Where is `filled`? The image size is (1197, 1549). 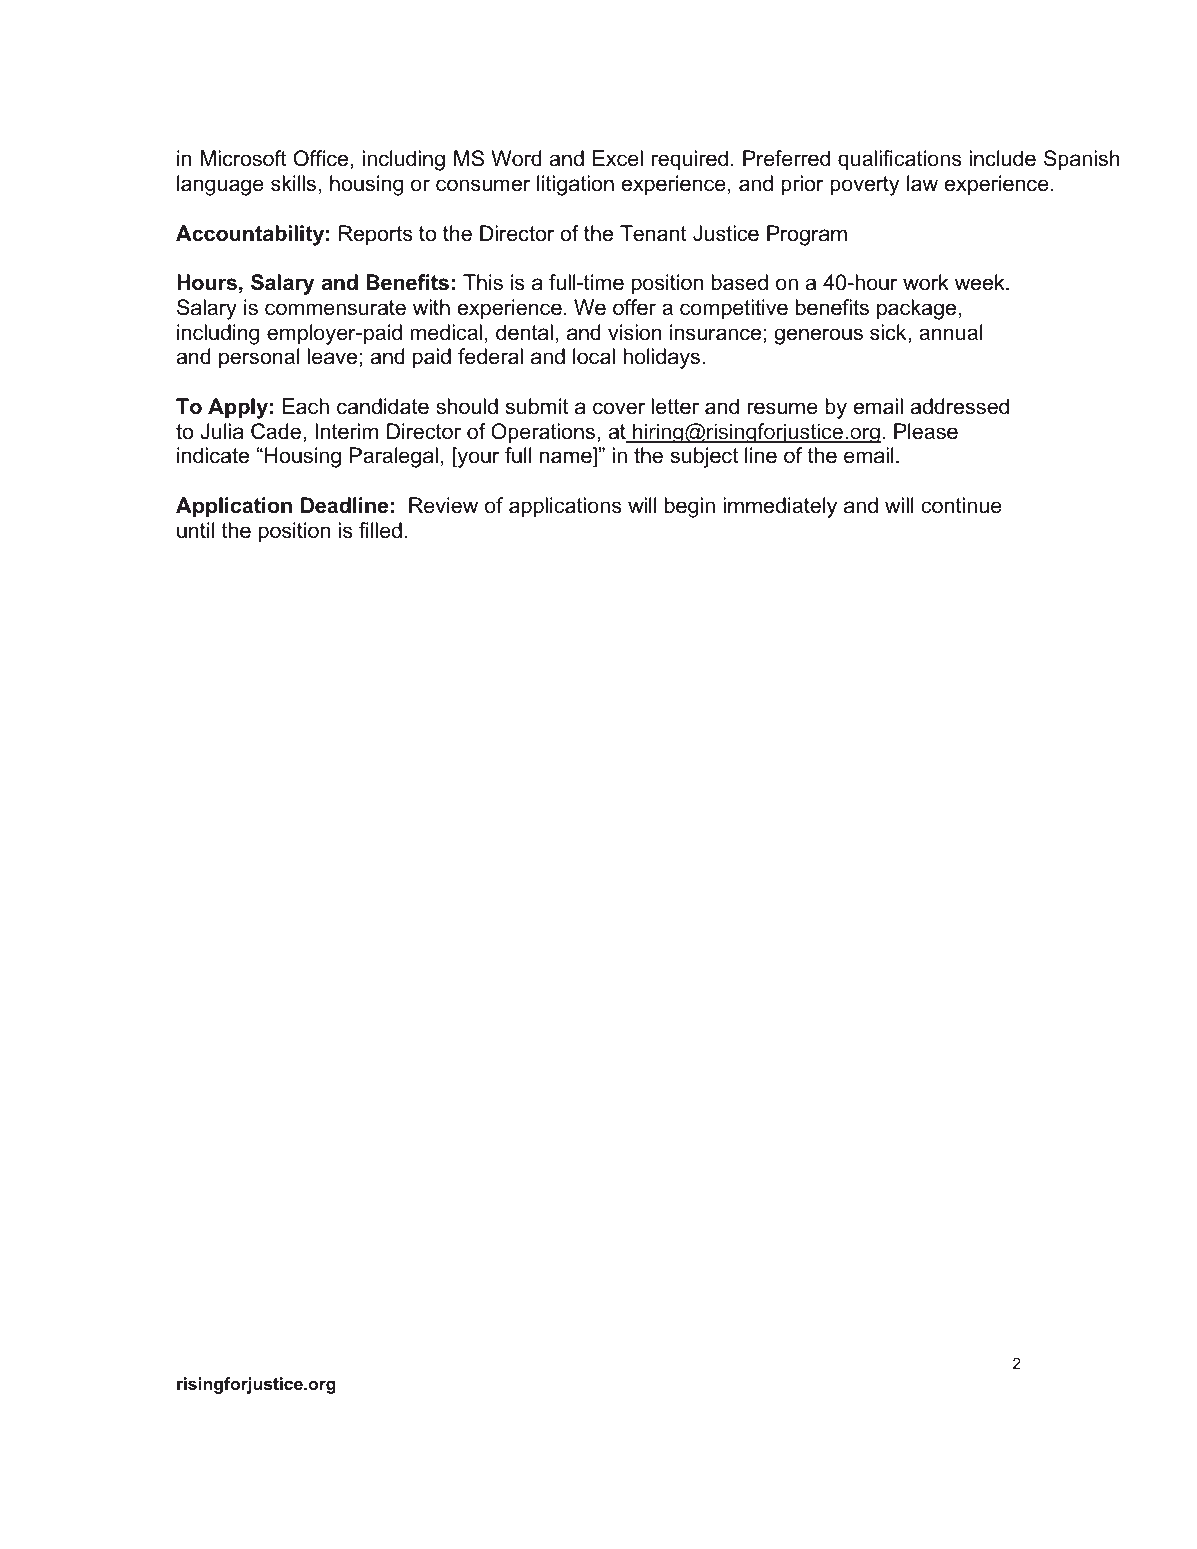
filled is located at coordinates (380, 530).
